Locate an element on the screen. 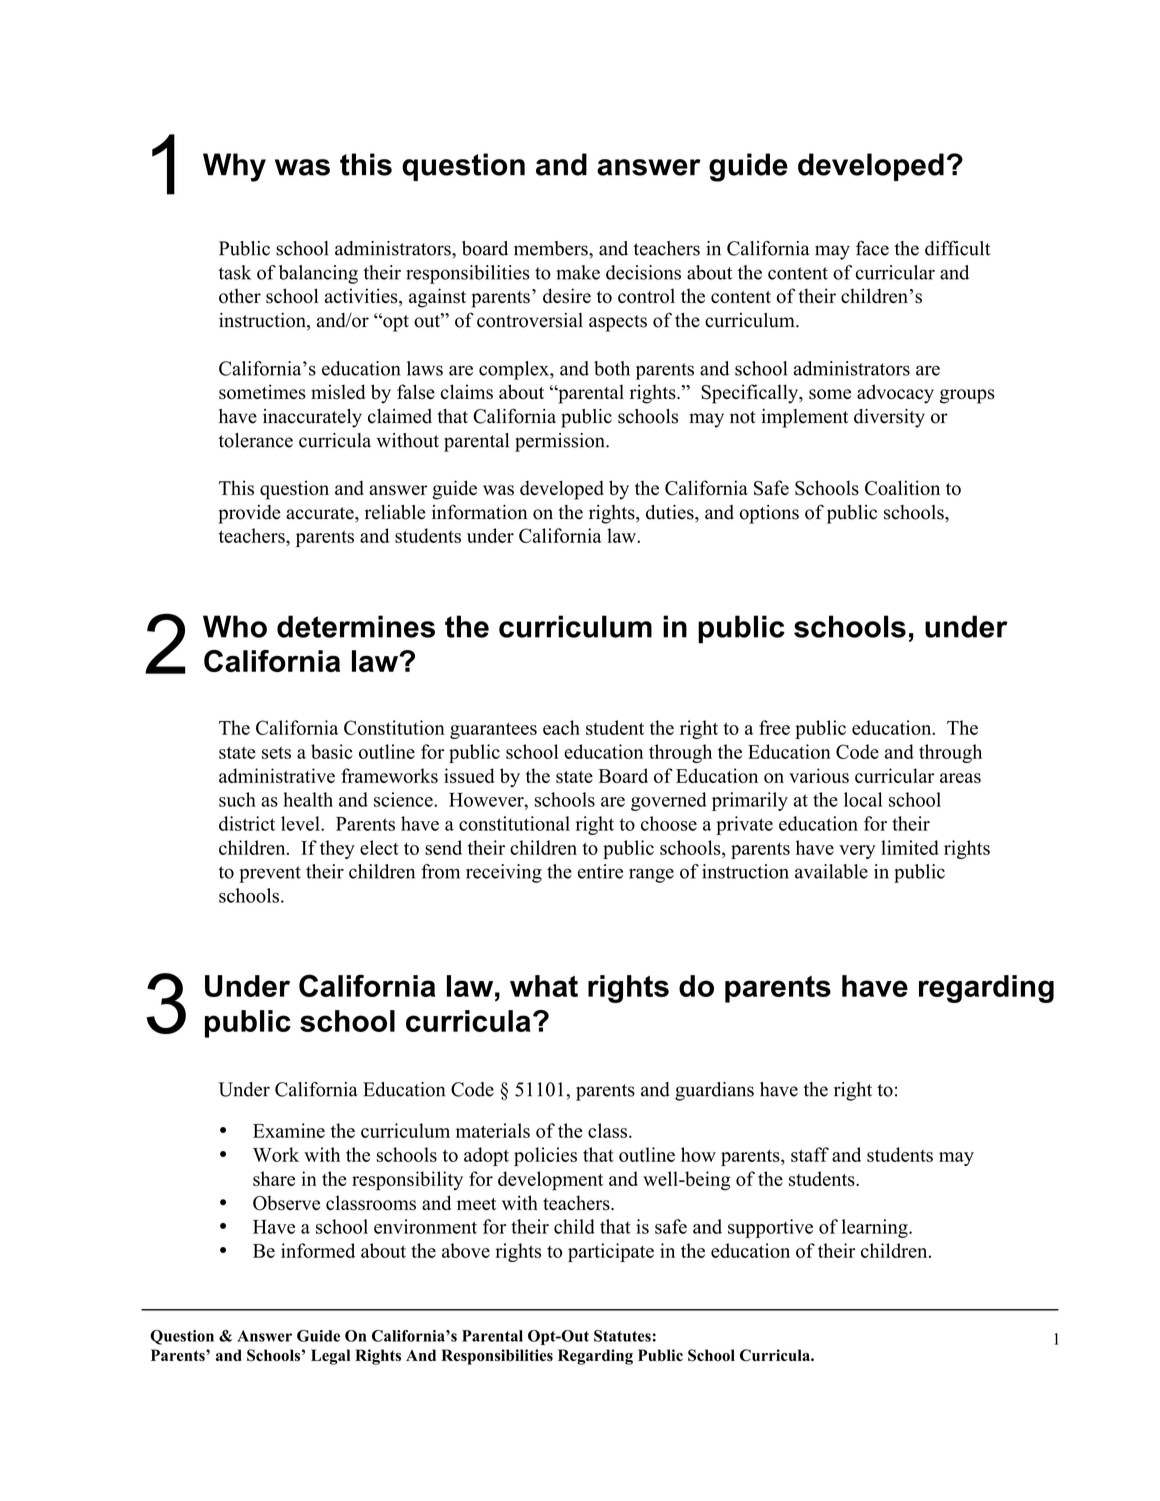 The width and height of the screenshot is (1160, 1501). Legal is located at coordinates (330, 1357).
